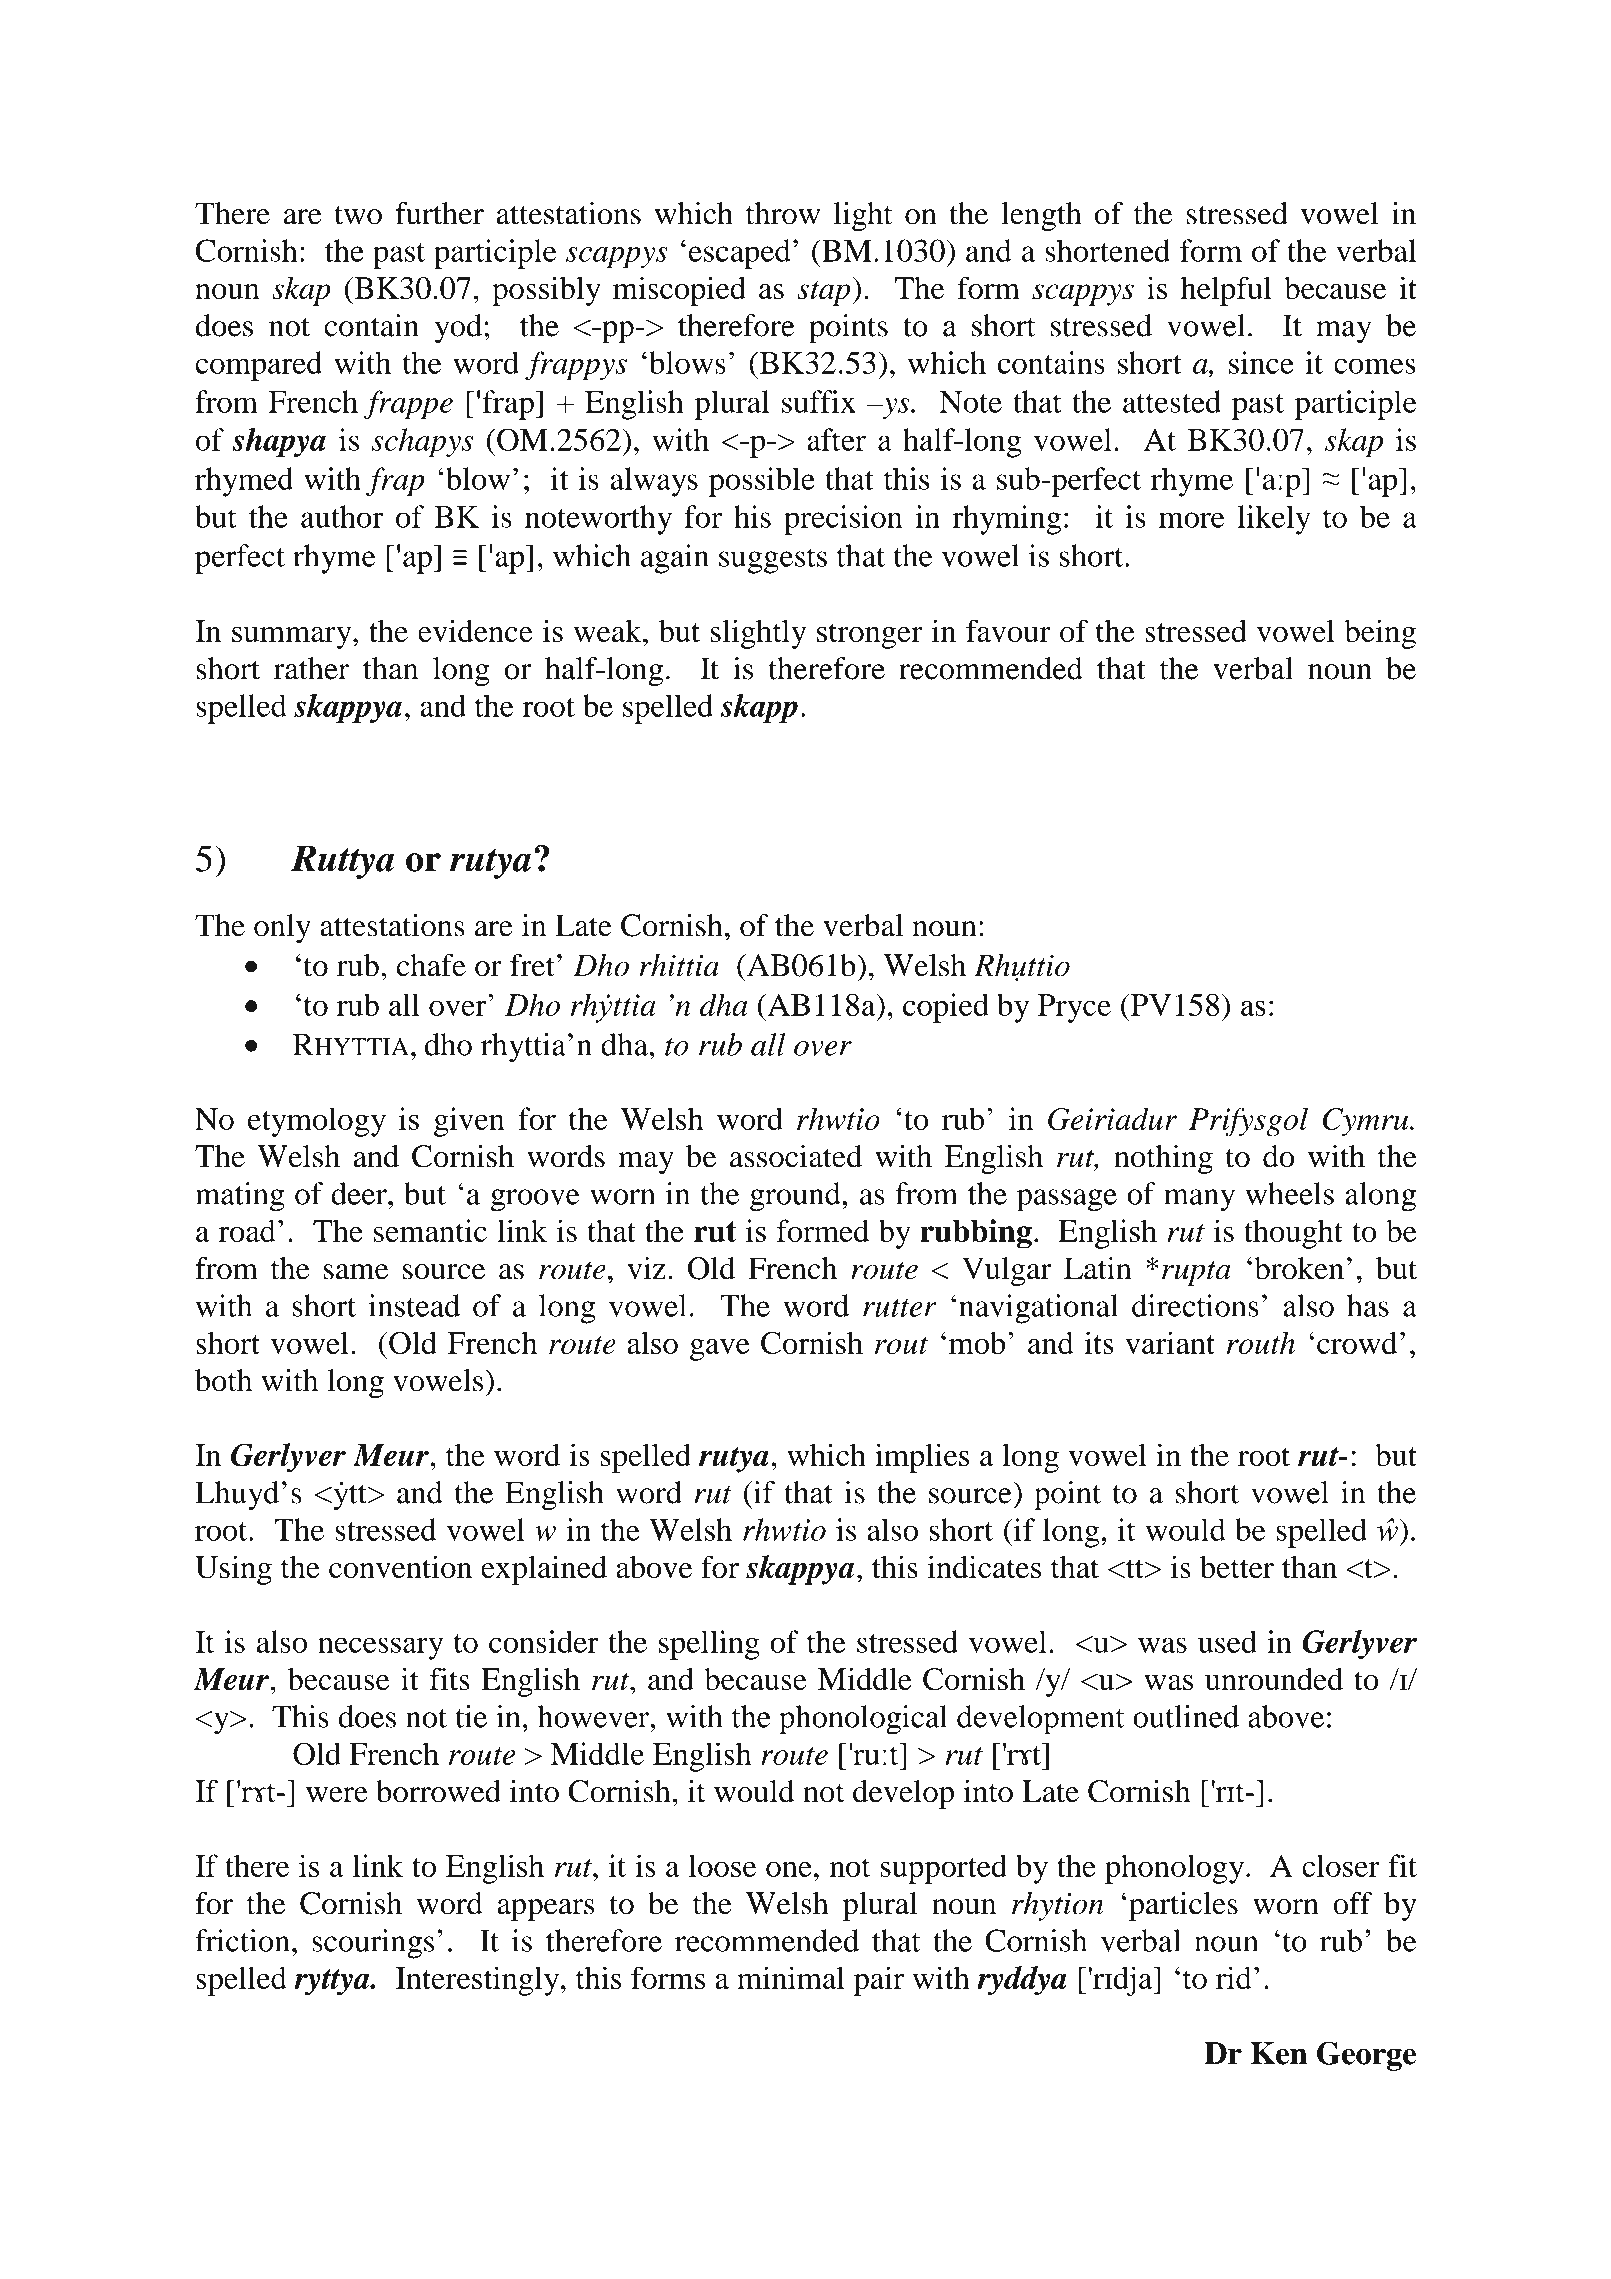 The image size is (1611, 2279). What do you see at coordinates (1226, 291) in the image?
I see `helpful` at bounding box center [1226, 291].
